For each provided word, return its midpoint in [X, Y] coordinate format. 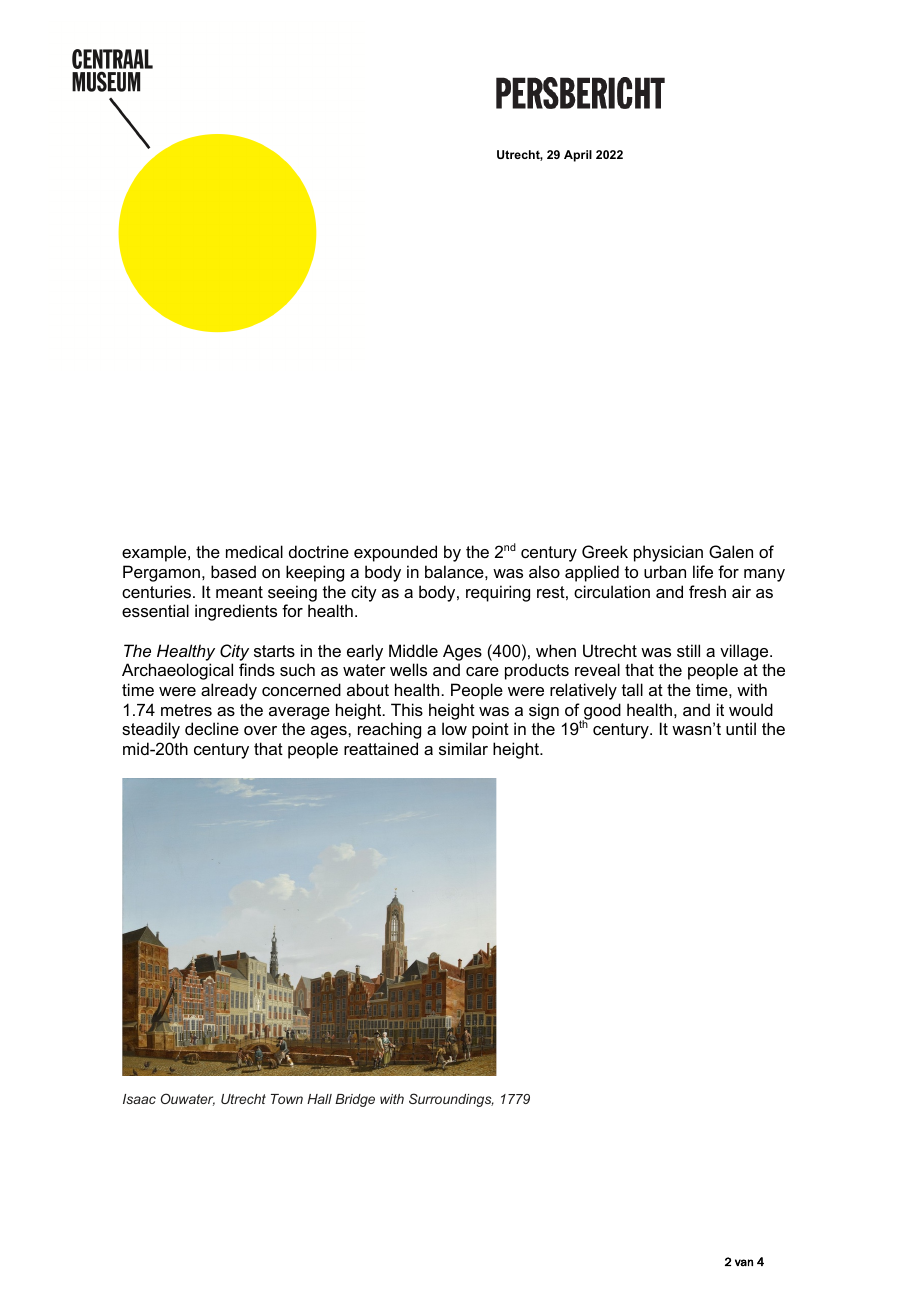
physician [668, 553]
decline [212, 728]
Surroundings [451, 1100]
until [741, 728]
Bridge [355, 1100]
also [544, 571]
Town [287, 1099]
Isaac [139, 1099]
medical [254, 551]
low [454, 728]
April [578, 156]
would [751, 709]
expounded [395, 553]
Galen [731, 551]
